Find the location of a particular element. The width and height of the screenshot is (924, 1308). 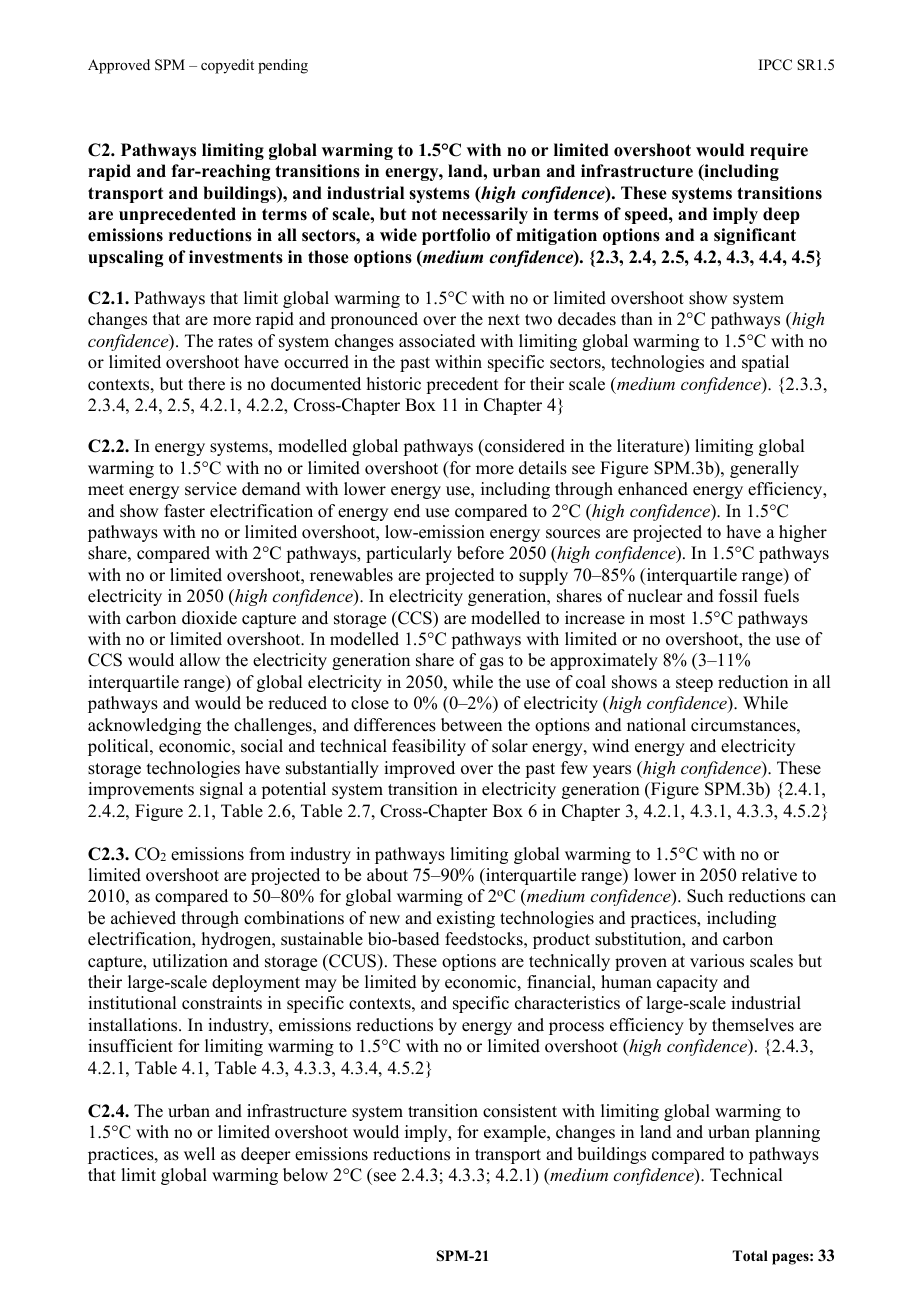

Total is located at coordinates (750, 1256).
